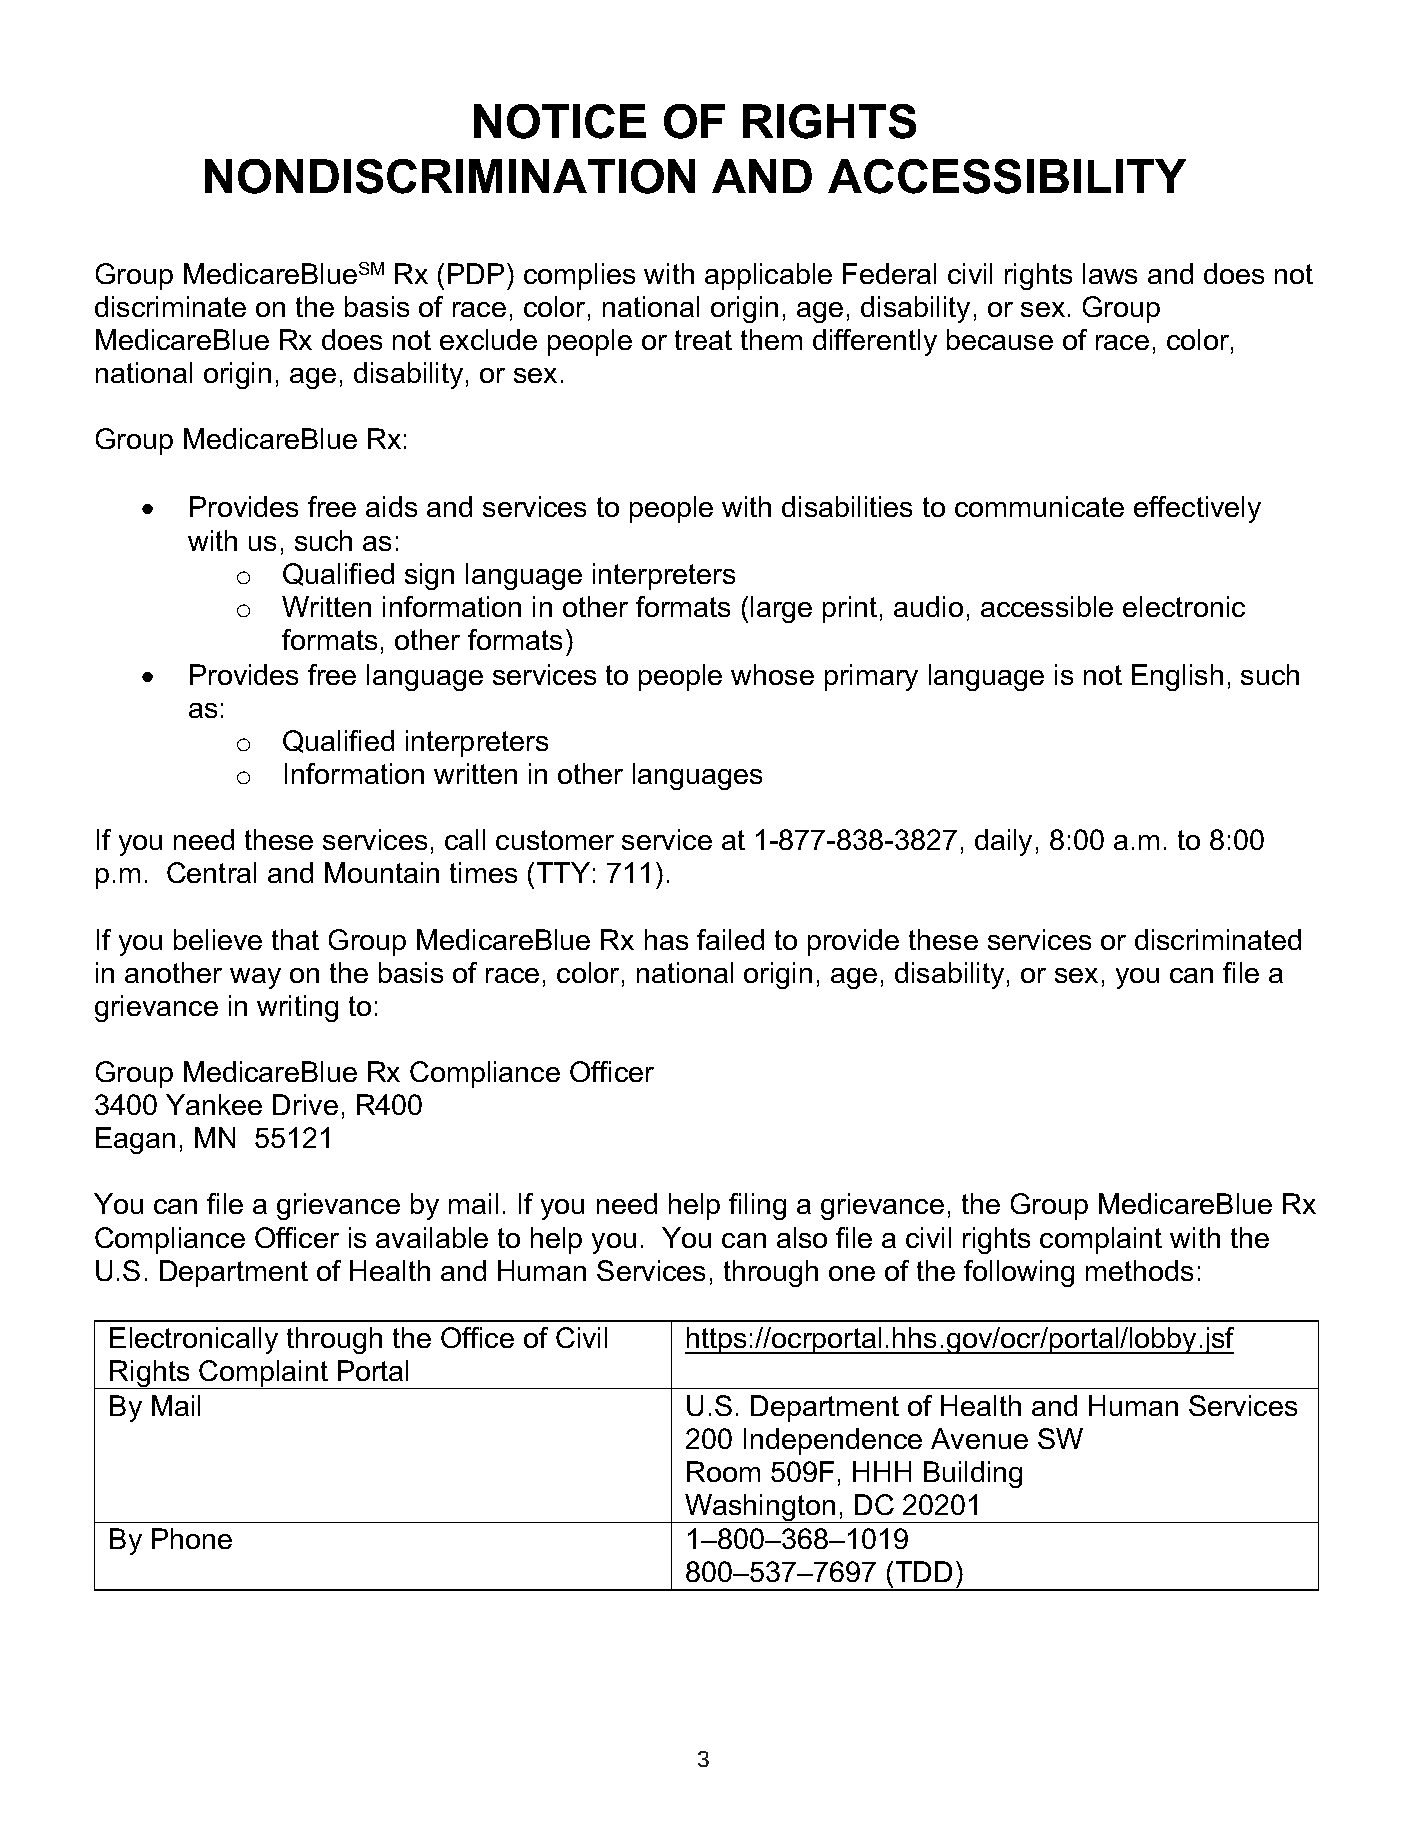 The image size is (1408, 1822). Describe the element at coordinates (563, 872) in the page. I see `TTY` at that location.
